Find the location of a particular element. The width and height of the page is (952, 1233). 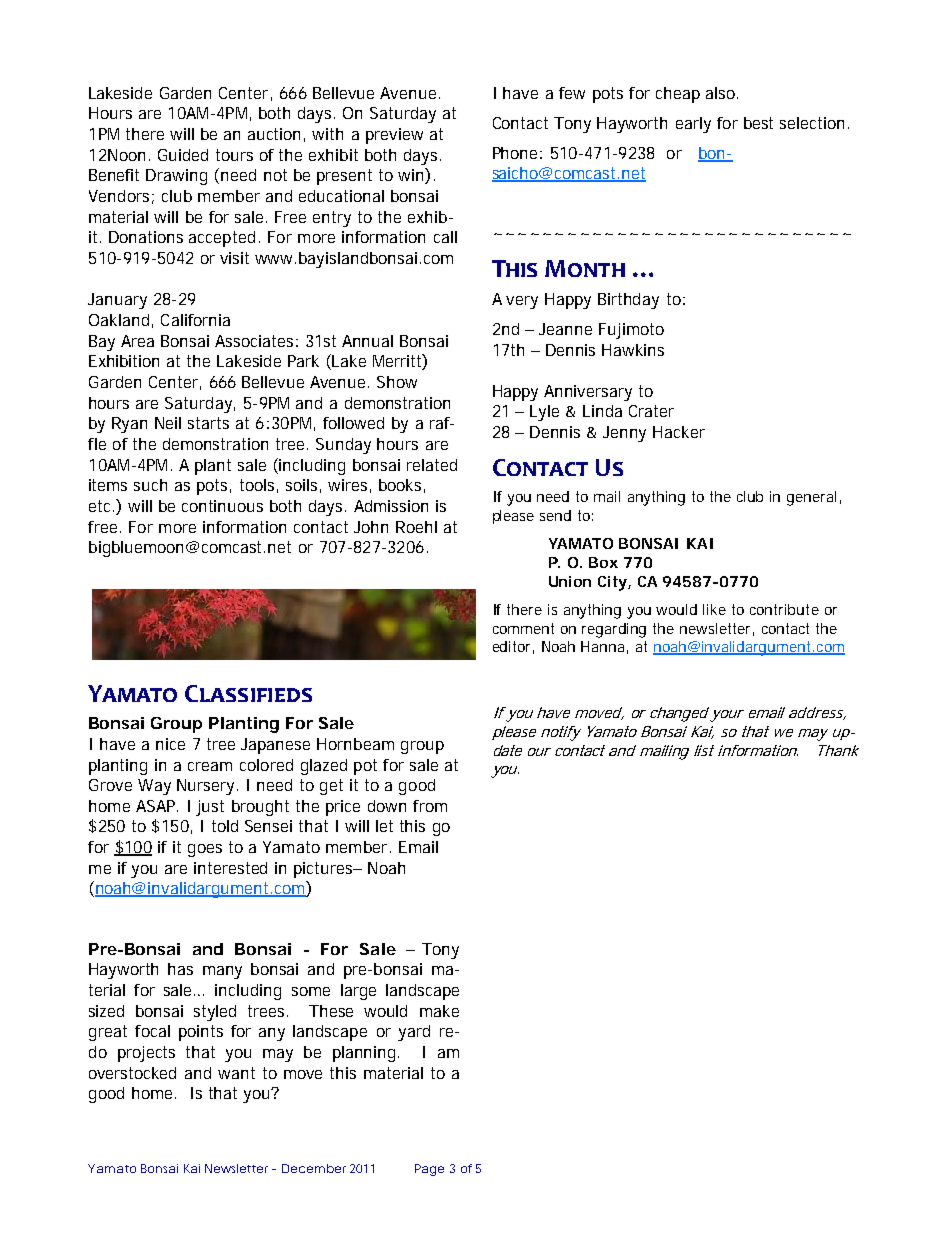

like is located at coordinates (714, 609).
